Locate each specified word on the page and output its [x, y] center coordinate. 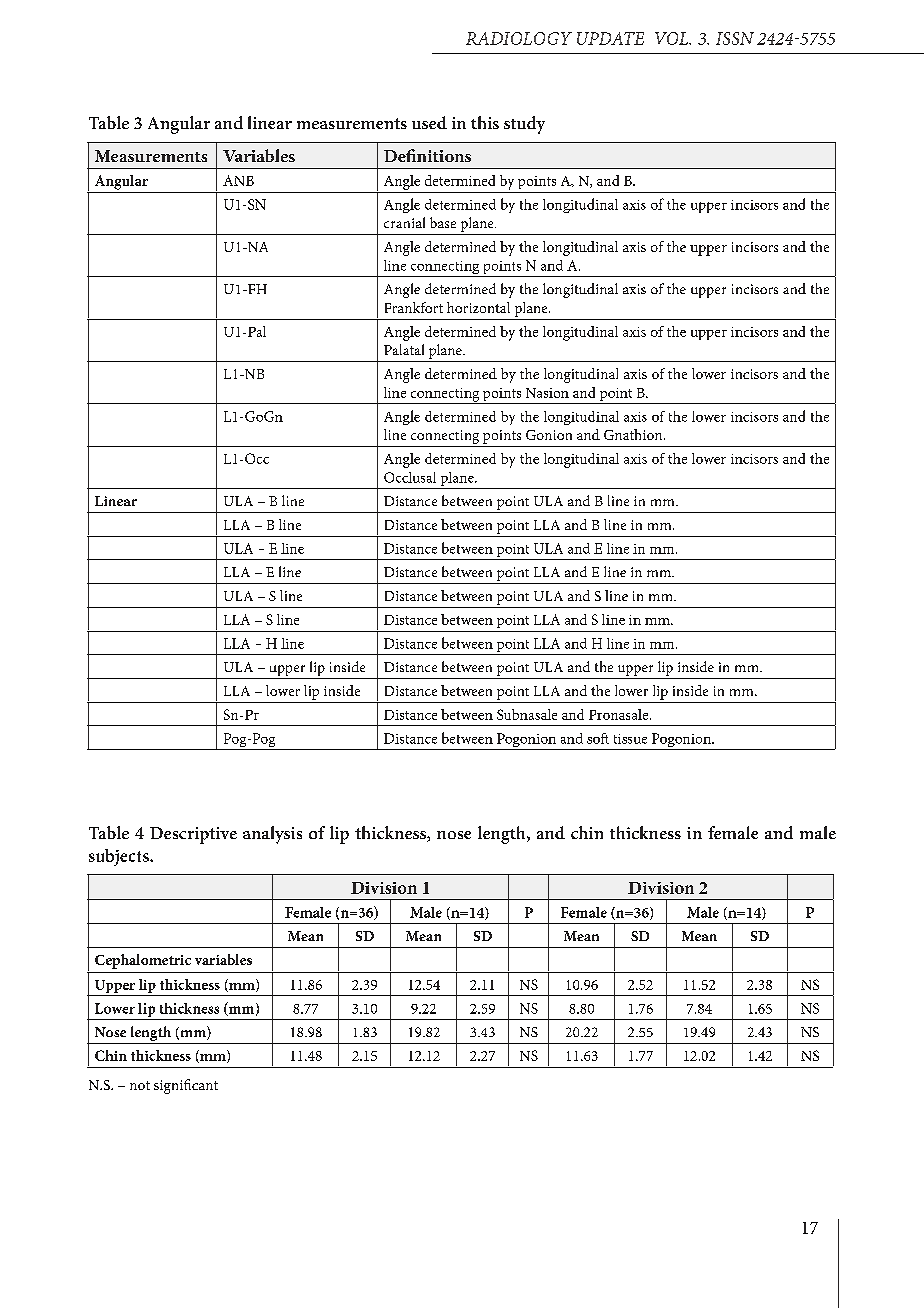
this [485, 122]
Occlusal [410, 477]
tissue [630, 739]
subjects [120, 857]
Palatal [404, 349]
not [140, 1085]
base [443, 222]
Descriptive [193, 835]
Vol [673, 38]
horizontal [478, 307]
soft [598, 738]
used [429, 122]
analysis [272, 835]
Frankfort [414, 307]
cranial [404, 222]
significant [186, 1086]
